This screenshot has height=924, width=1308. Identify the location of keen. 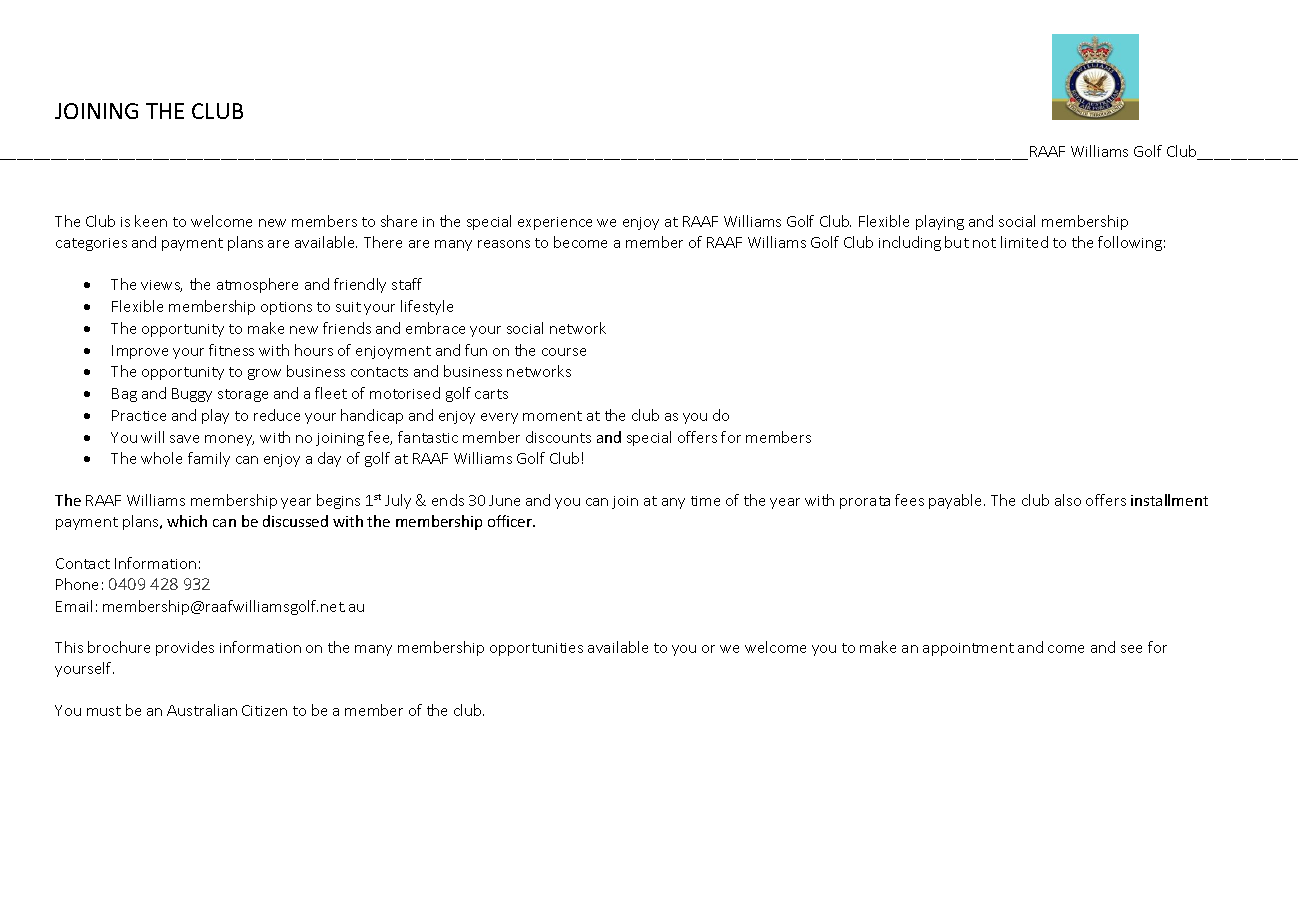
(151, 221).
